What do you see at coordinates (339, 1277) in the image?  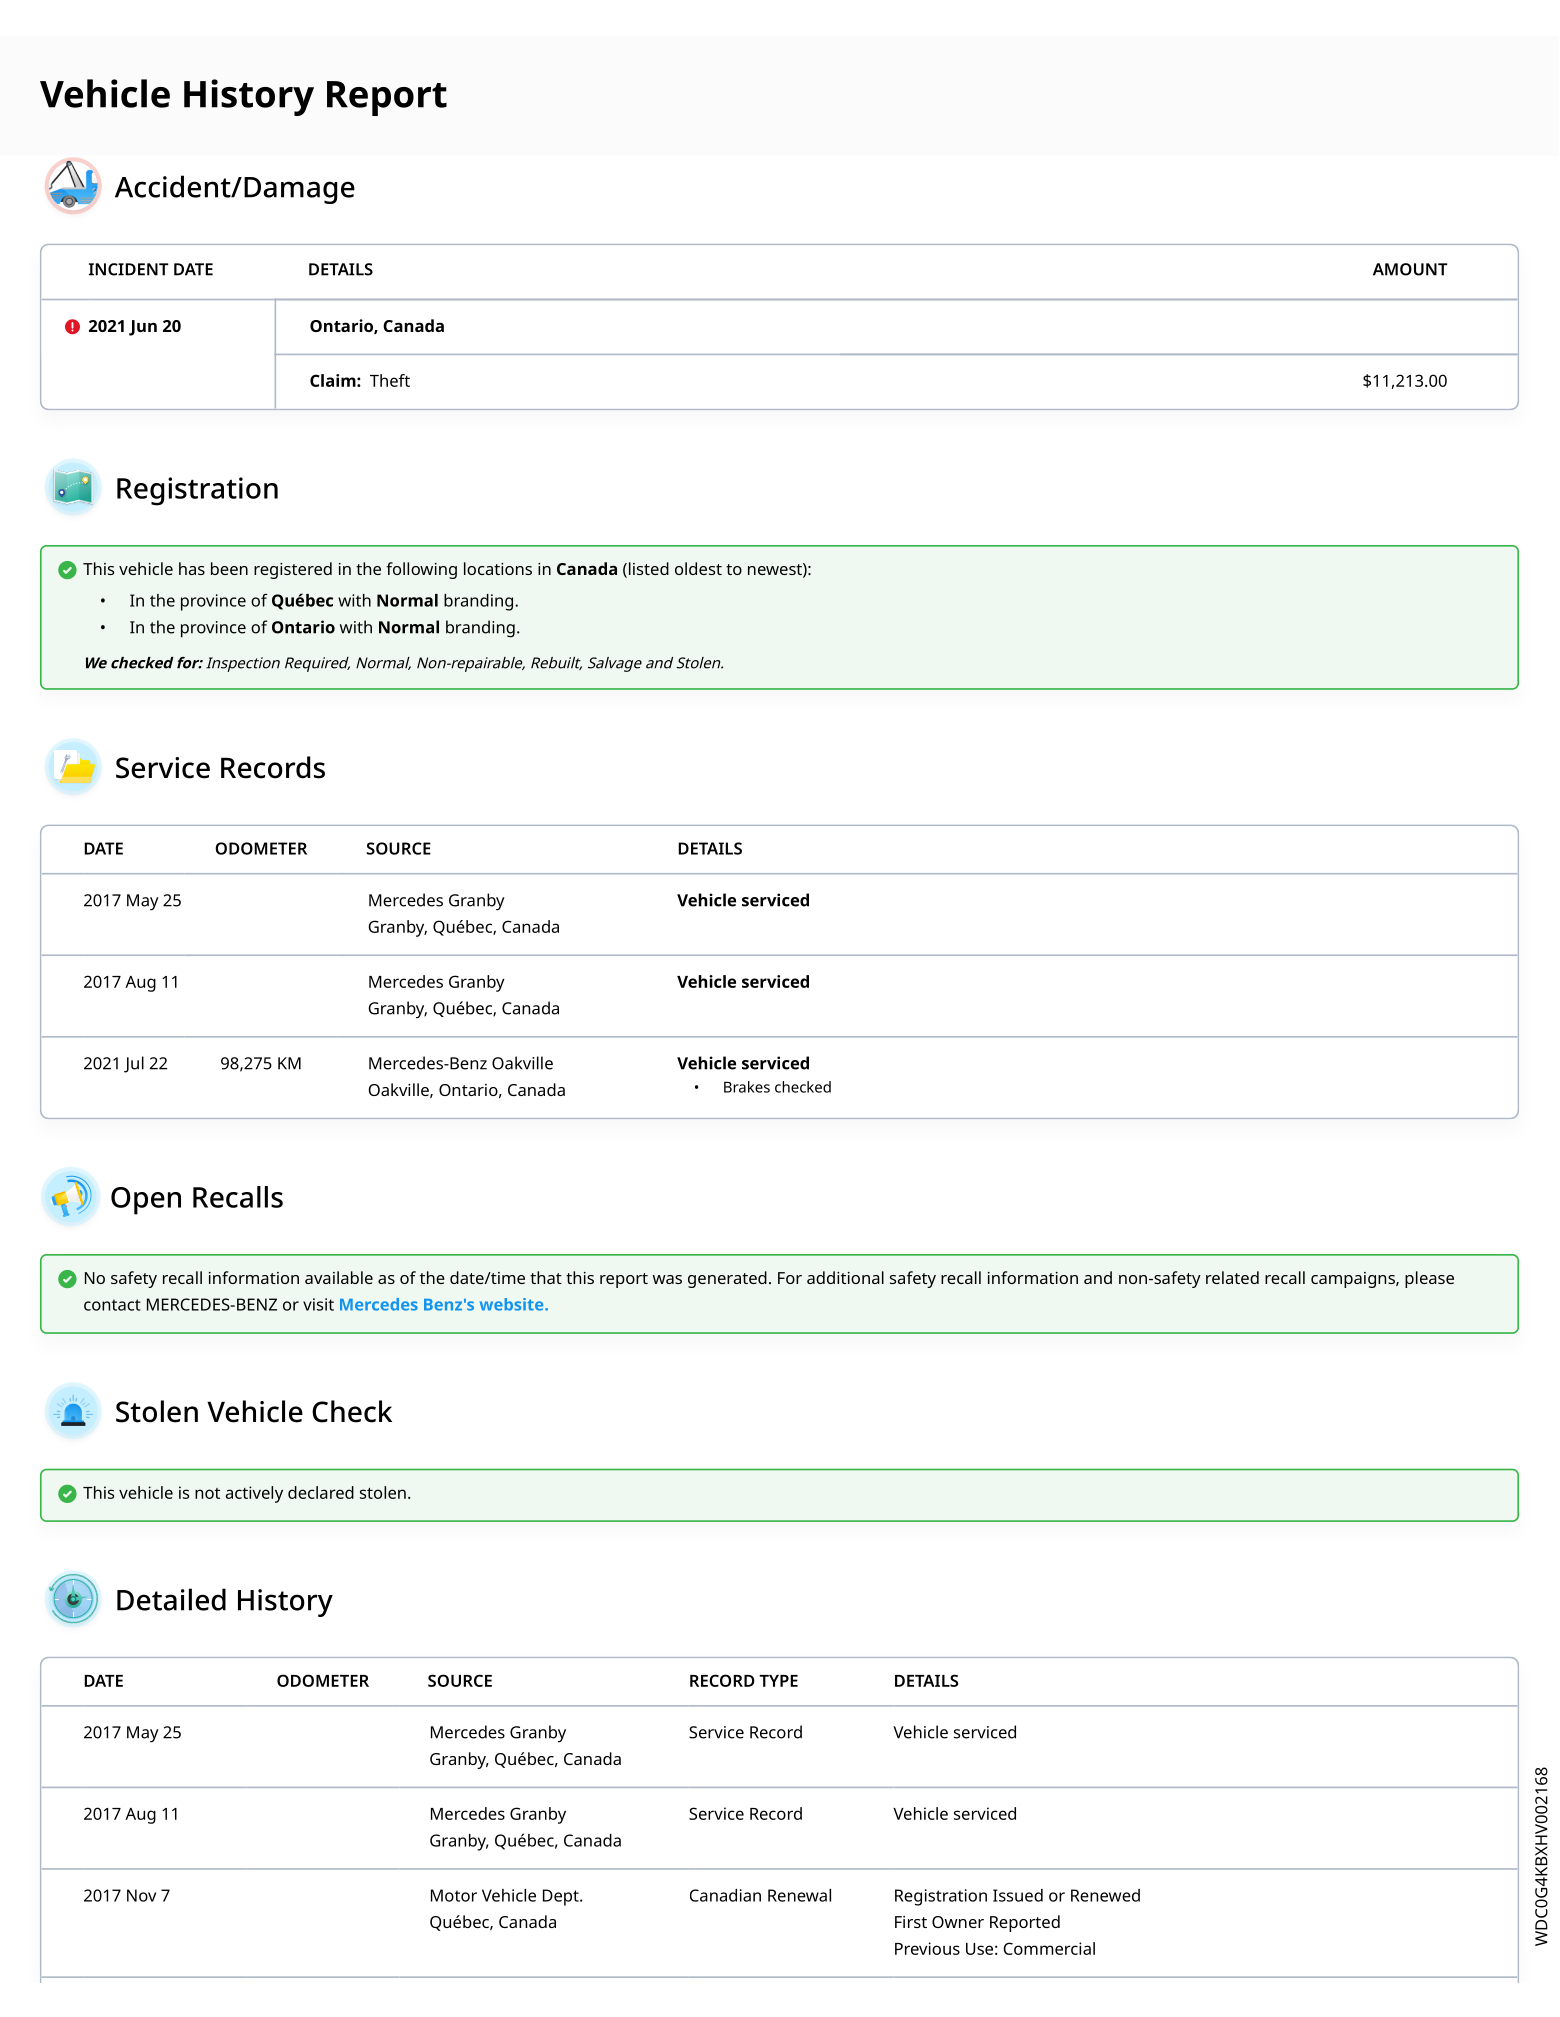 I see `available` at bounding box center [339, 1277].
